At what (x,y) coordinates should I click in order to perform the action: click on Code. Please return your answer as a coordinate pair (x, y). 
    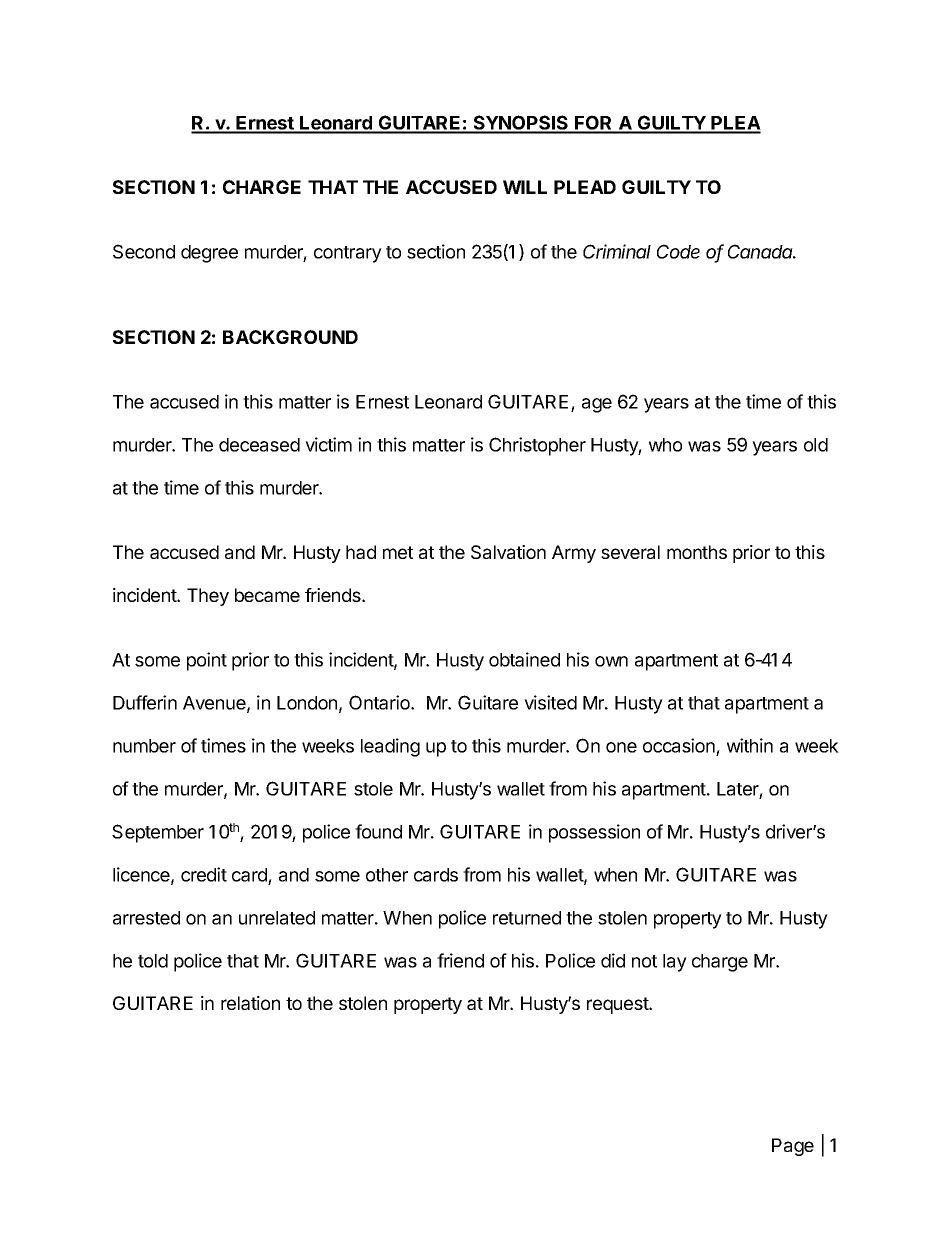
    Looking at the image, I should click on (678, 251).
